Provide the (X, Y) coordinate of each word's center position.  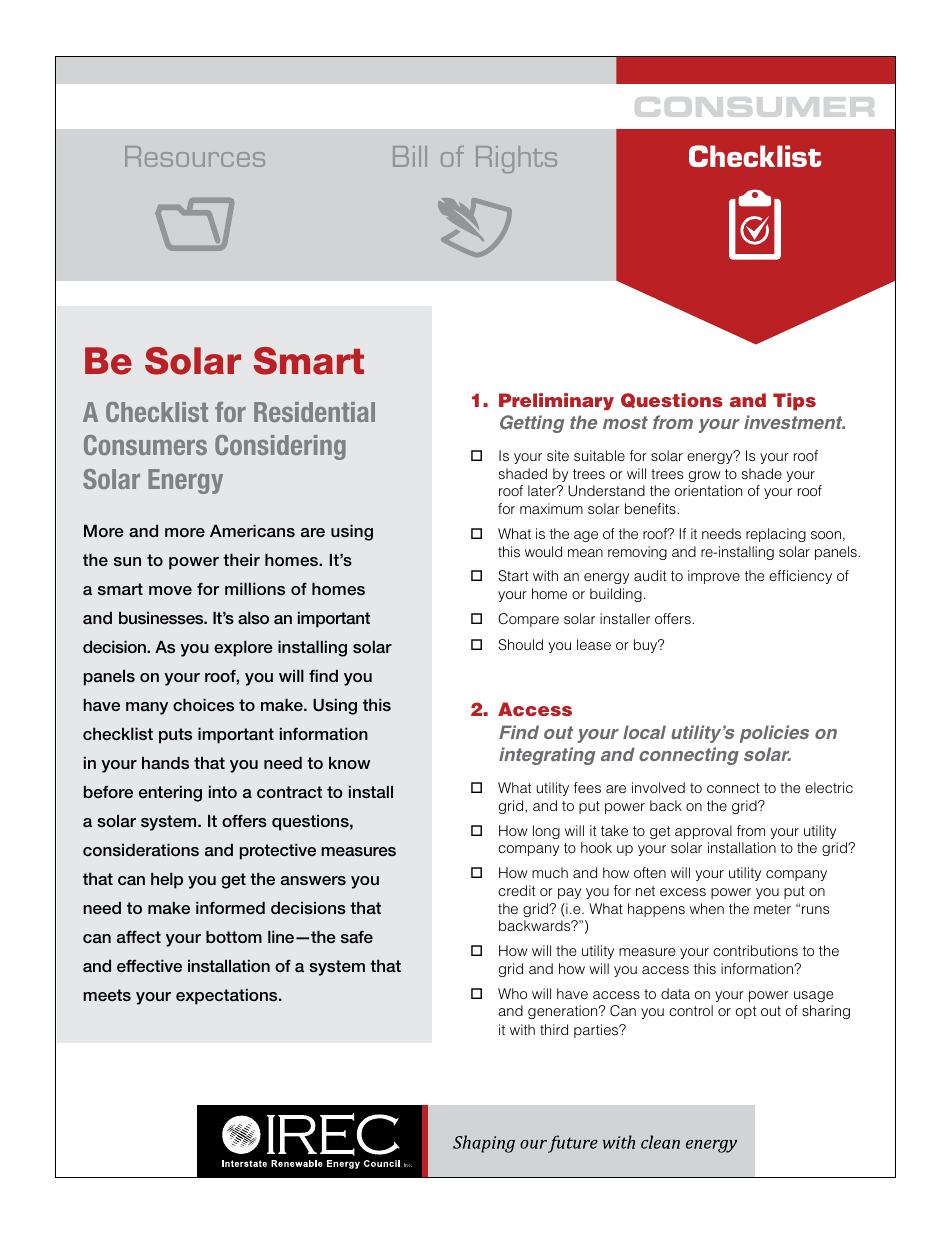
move (170, 590)
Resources (195, 156)
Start (513, 576)
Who (512, 993)
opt (746, 1012)
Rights (516, 159)
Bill (410, 156)
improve (714, 577)
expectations (228, 996)
